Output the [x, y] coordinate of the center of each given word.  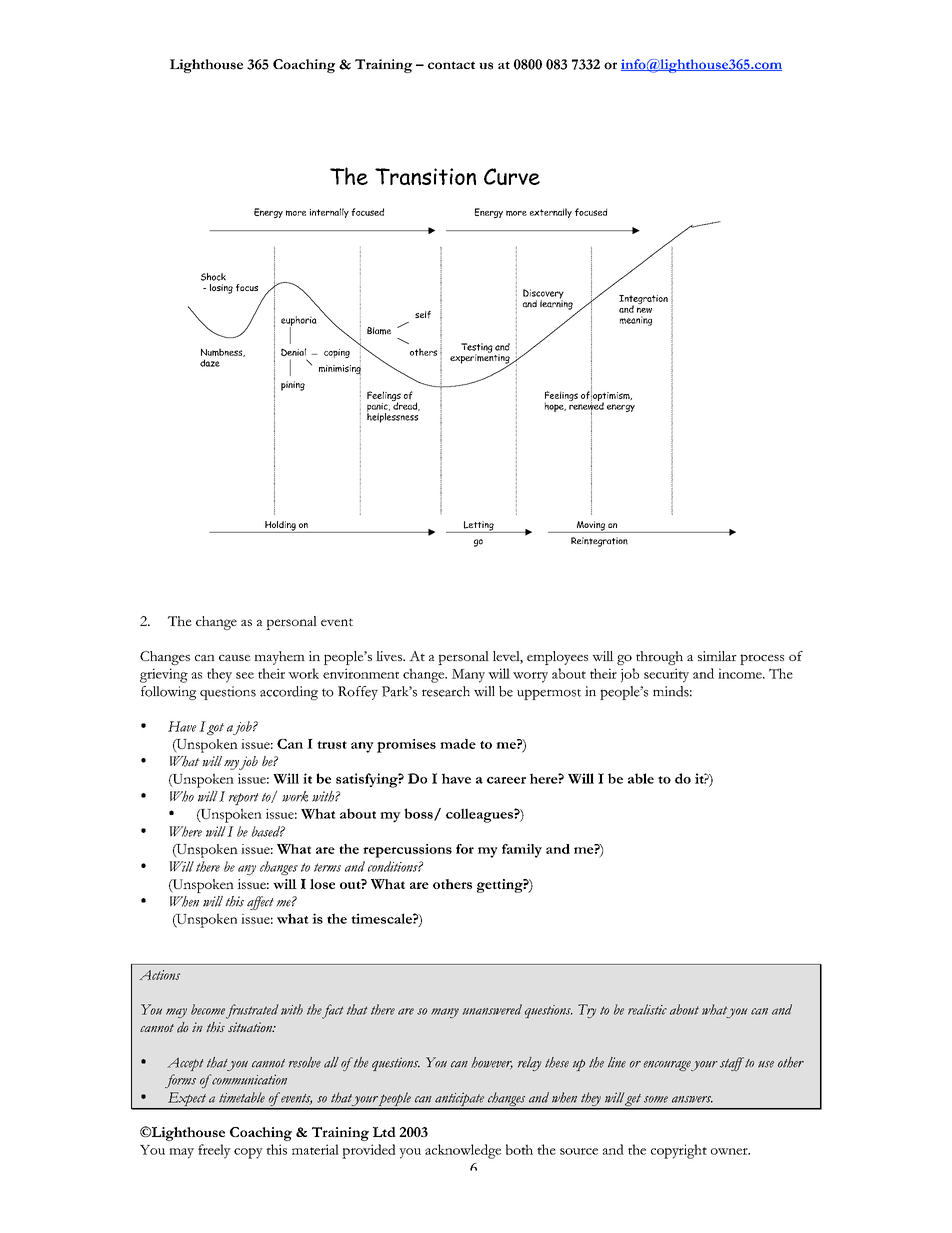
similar [717, 656]
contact [451, 65]
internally [329, 213]
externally [551, 213]
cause [235, 658]
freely [214, 1151]
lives [390, 656]
